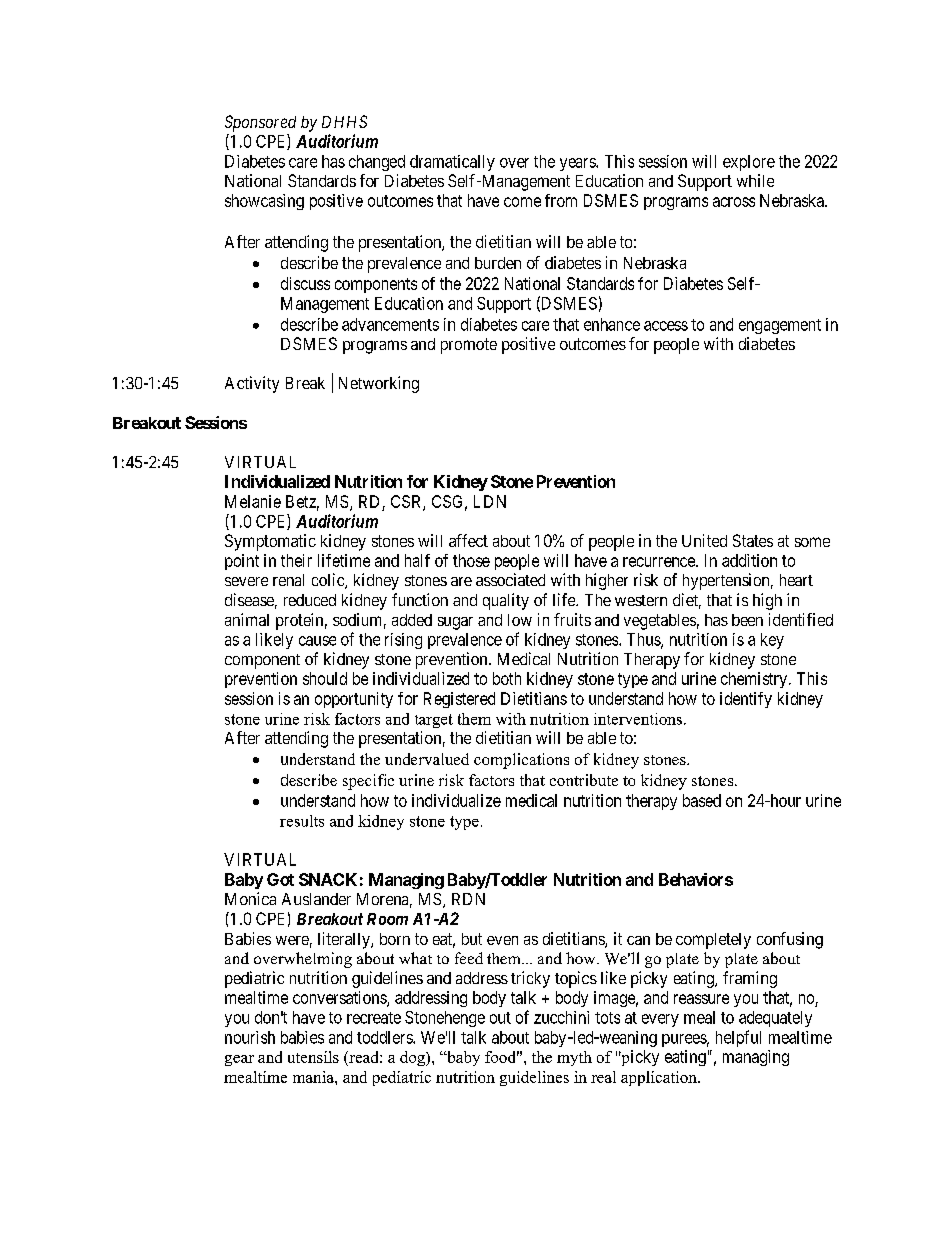 The height and width of the image is (1233, 952). I want to click on complications, so click(521, 761).
